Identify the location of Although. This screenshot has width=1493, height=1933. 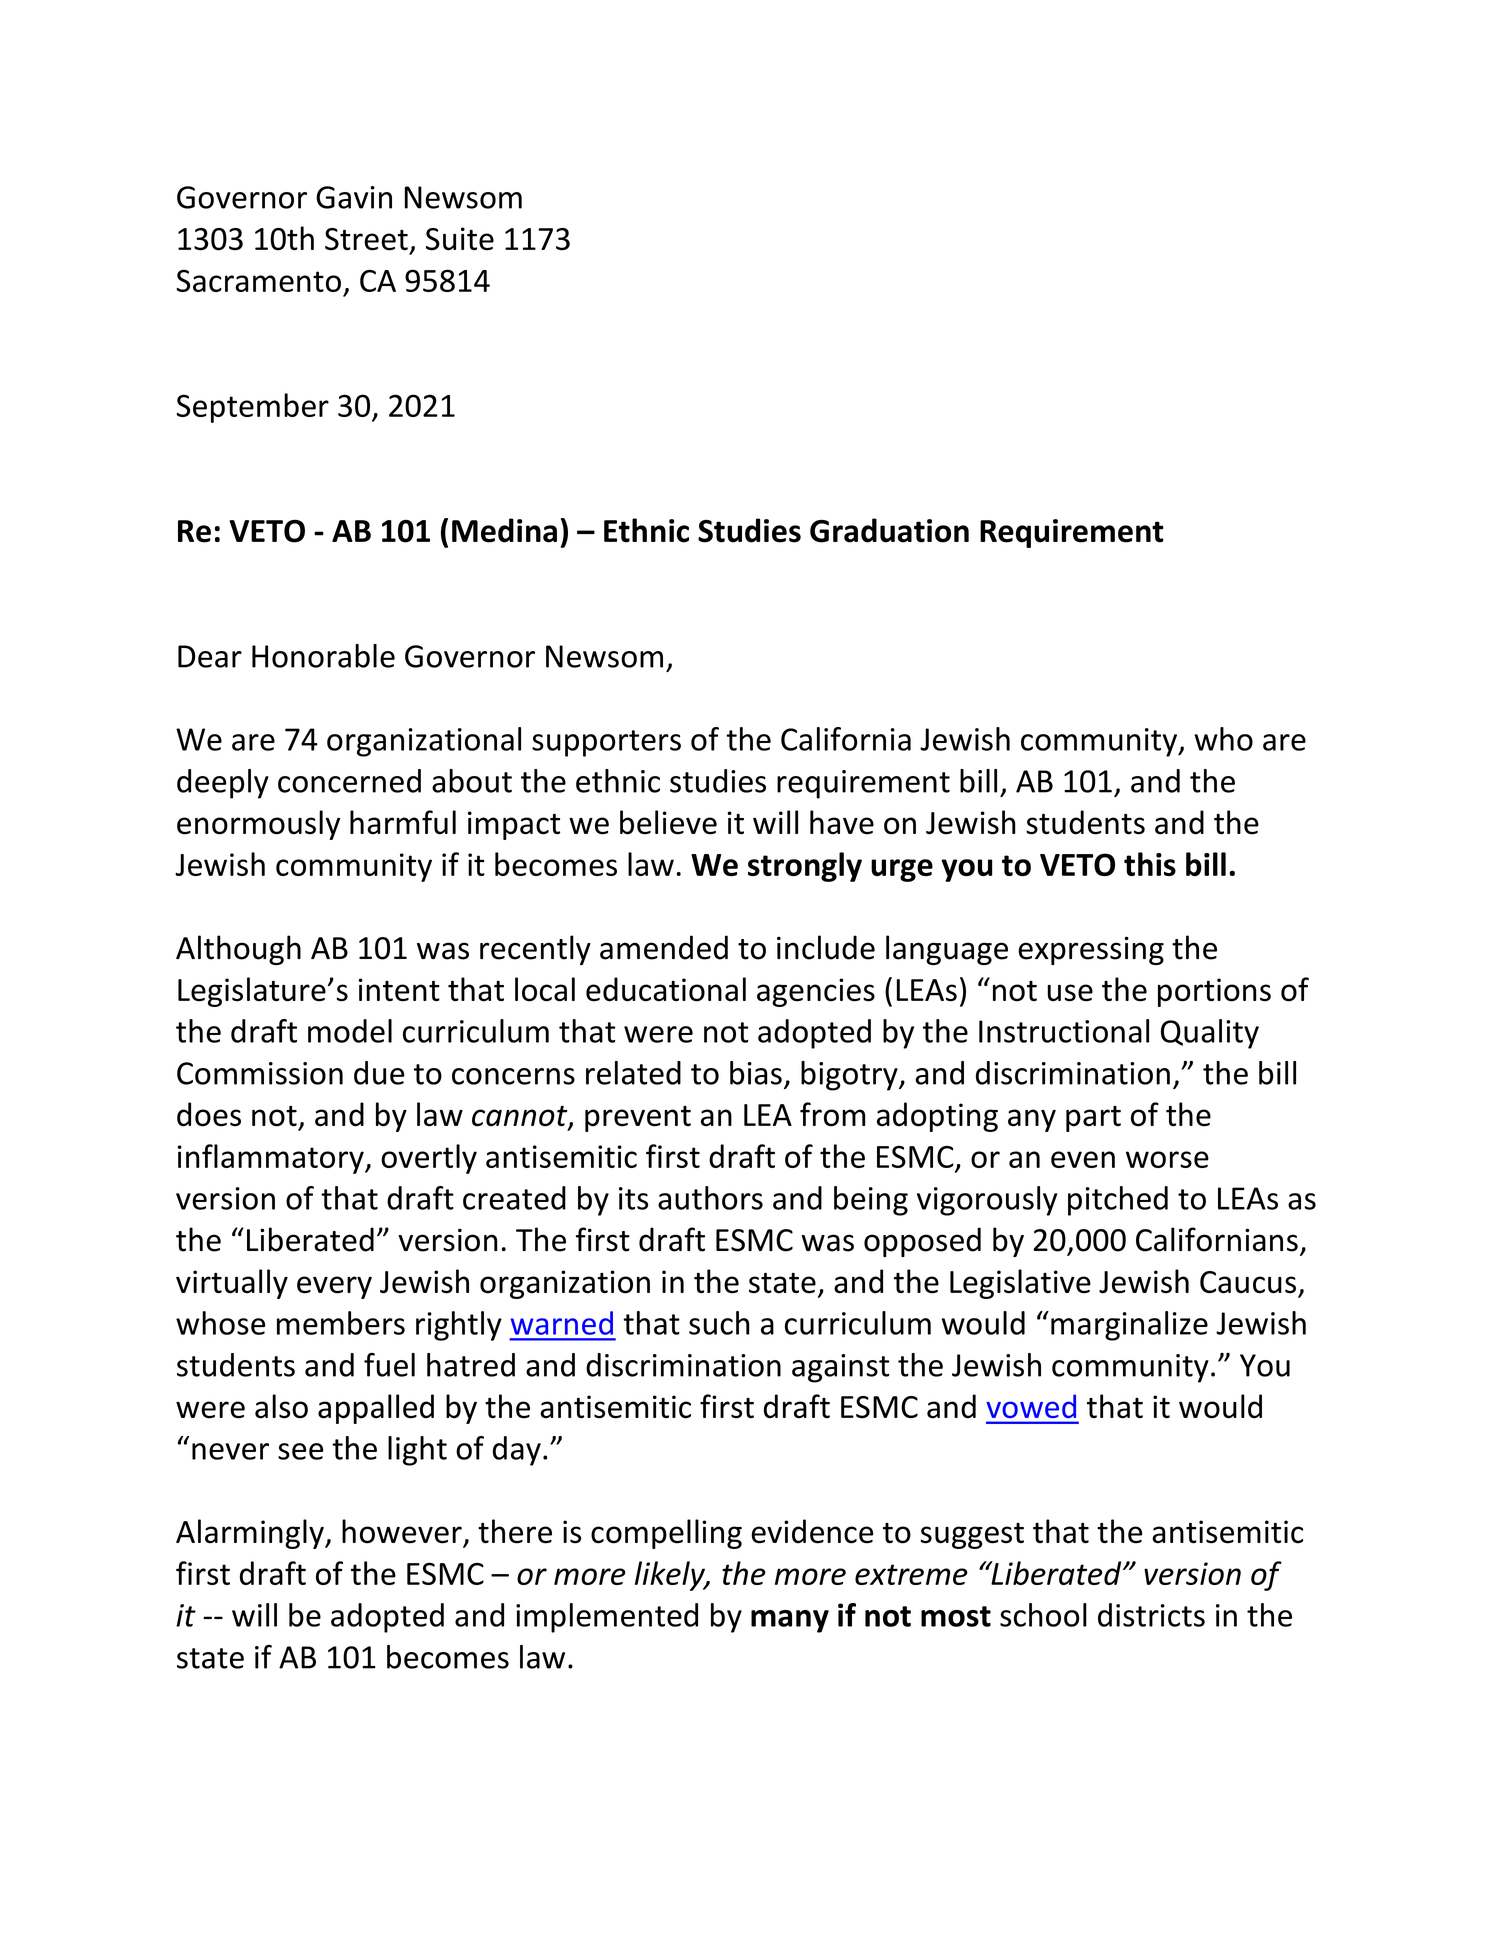
(238, 950).
